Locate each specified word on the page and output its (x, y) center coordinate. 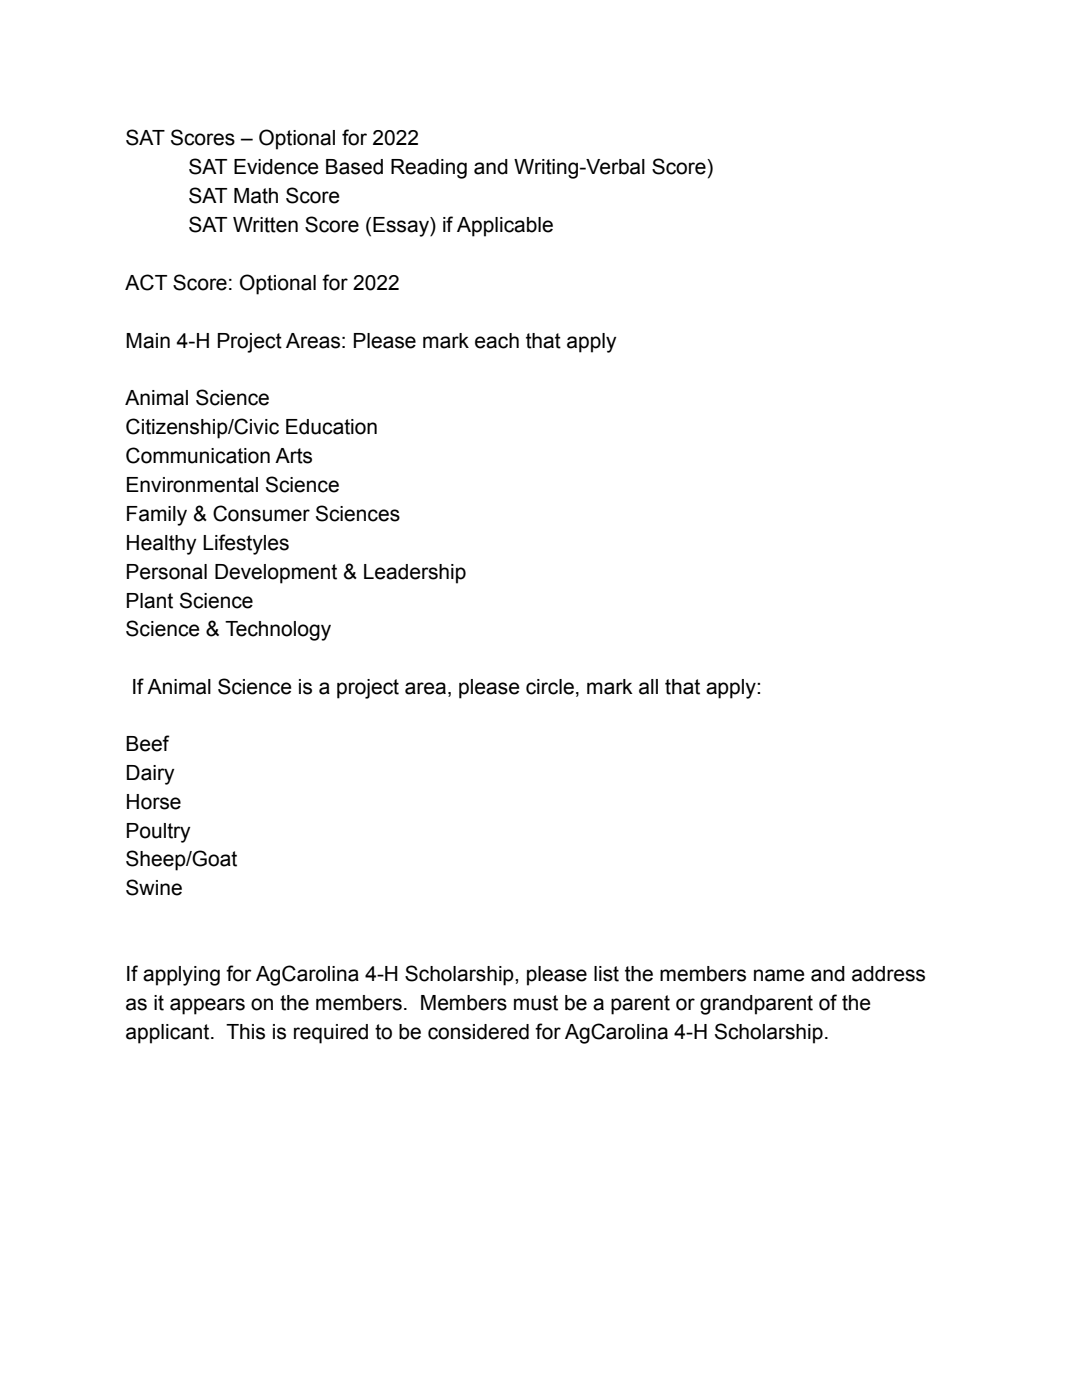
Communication (198, 455)
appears (207, 1006)
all (648, 687)
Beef (148, 743)
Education (331, 427)
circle (550, 687)
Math (256, 196)
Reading (429, 169)
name (779, 975)
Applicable (505, 227)
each (497, 341)
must (536, 1003)
